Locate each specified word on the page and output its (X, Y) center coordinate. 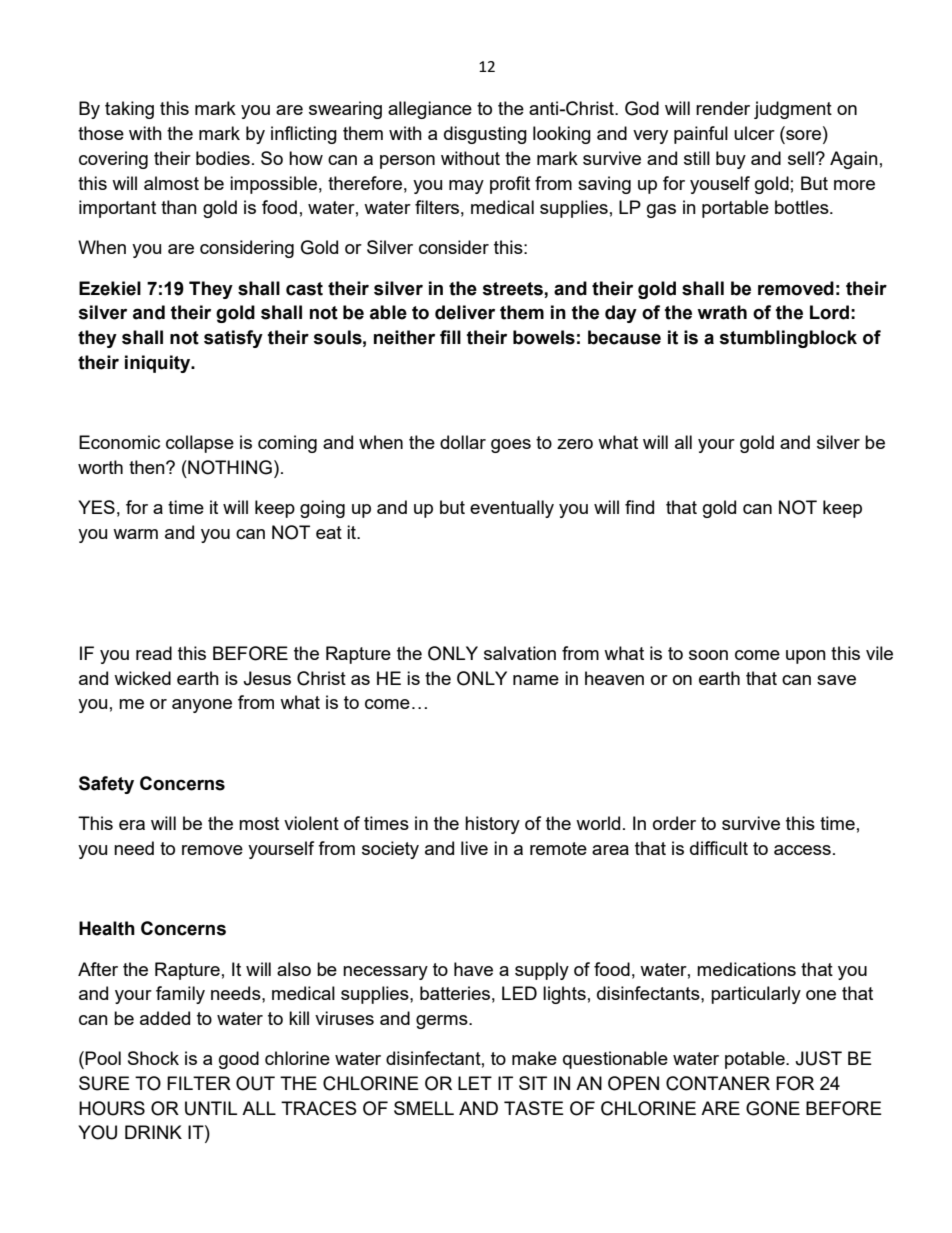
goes (511, 446)
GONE (773, 1108)
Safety (106, 785)
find (639, 507)
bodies (223, 158)
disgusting (485, 135)
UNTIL (211, 1108)
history (492, 825)
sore (805, 136)
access (802, 850)
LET (475, 1083)
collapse (200, 444)
